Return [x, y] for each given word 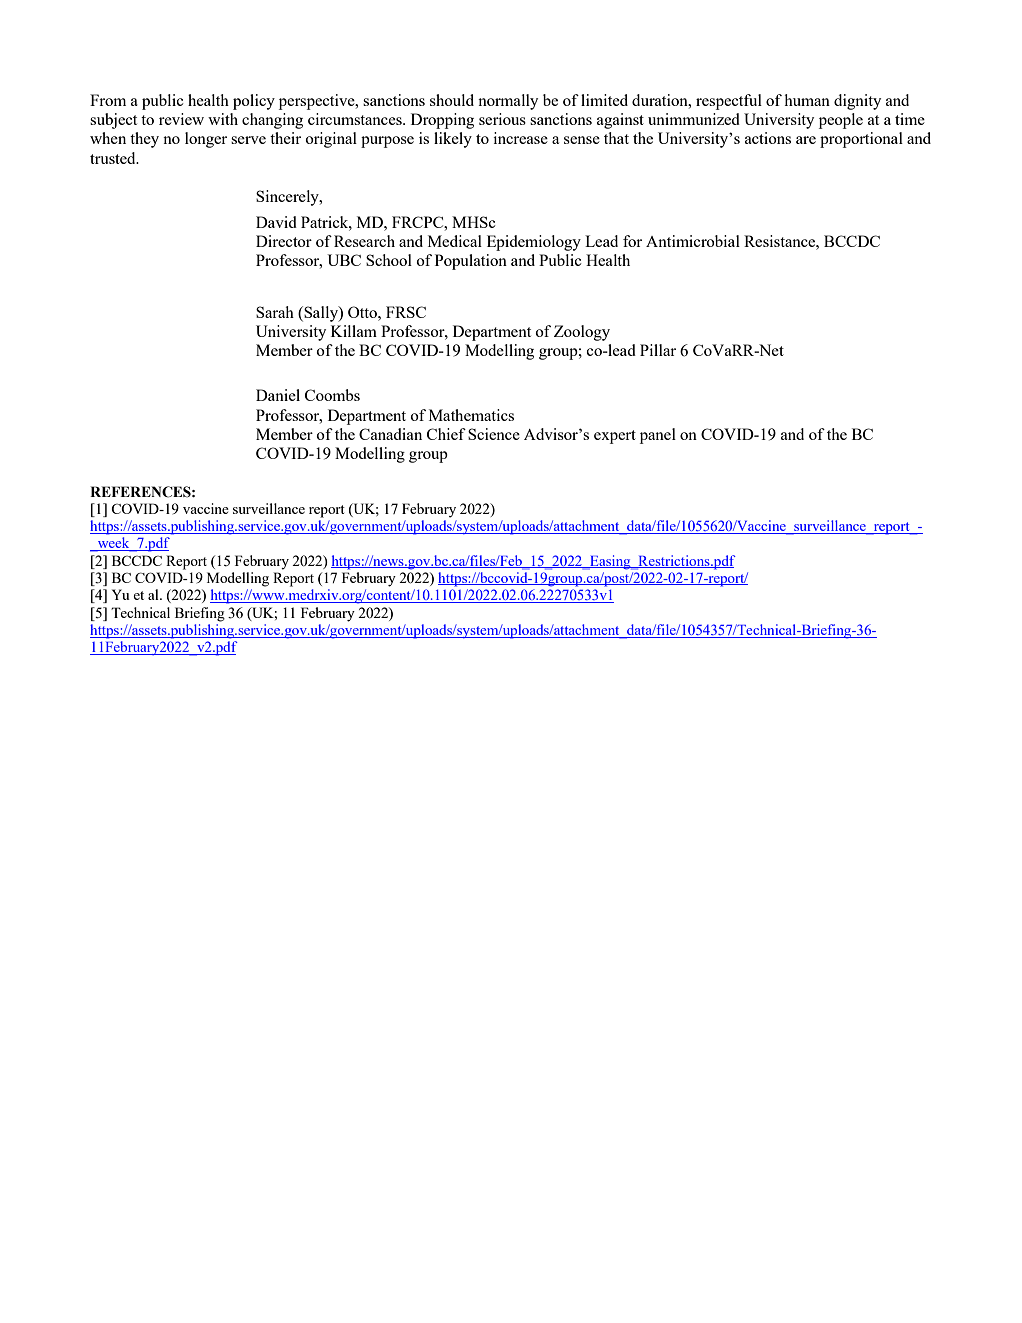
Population [471, 262]
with [223, 119]
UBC [344, 260]
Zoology [582, 333]
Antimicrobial [693, 241]
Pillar [658, 350]
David [276, 222]
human [807, 100]
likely [453, 140]
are [806, 140]
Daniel [278, 395]
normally [508, 102]
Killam [354, 331]
